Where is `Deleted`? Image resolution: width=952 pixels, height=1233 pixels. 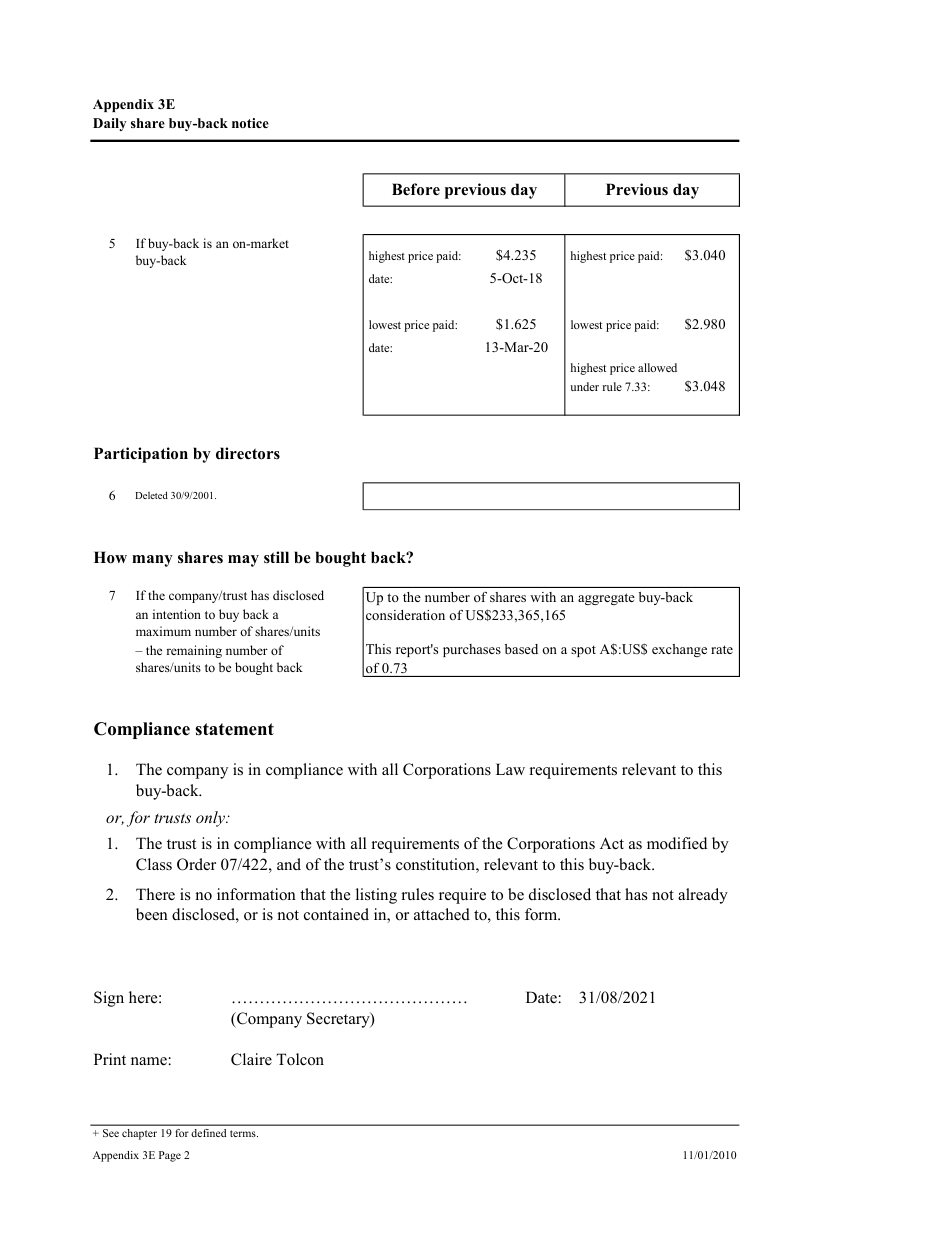 Deleted is located at coordinates (151, 495).
